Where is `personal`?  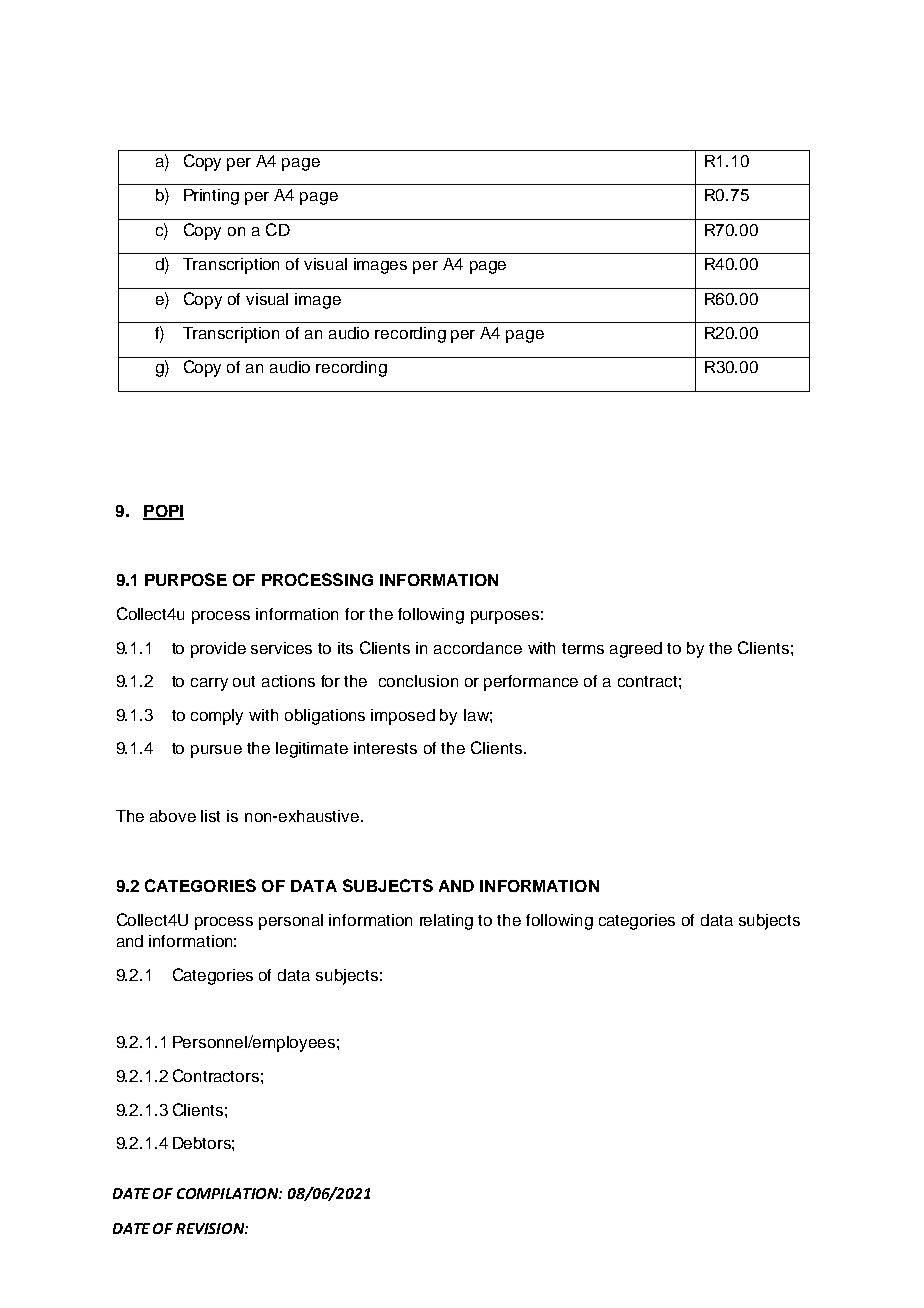
personal is located at coordinates (291, 922).
